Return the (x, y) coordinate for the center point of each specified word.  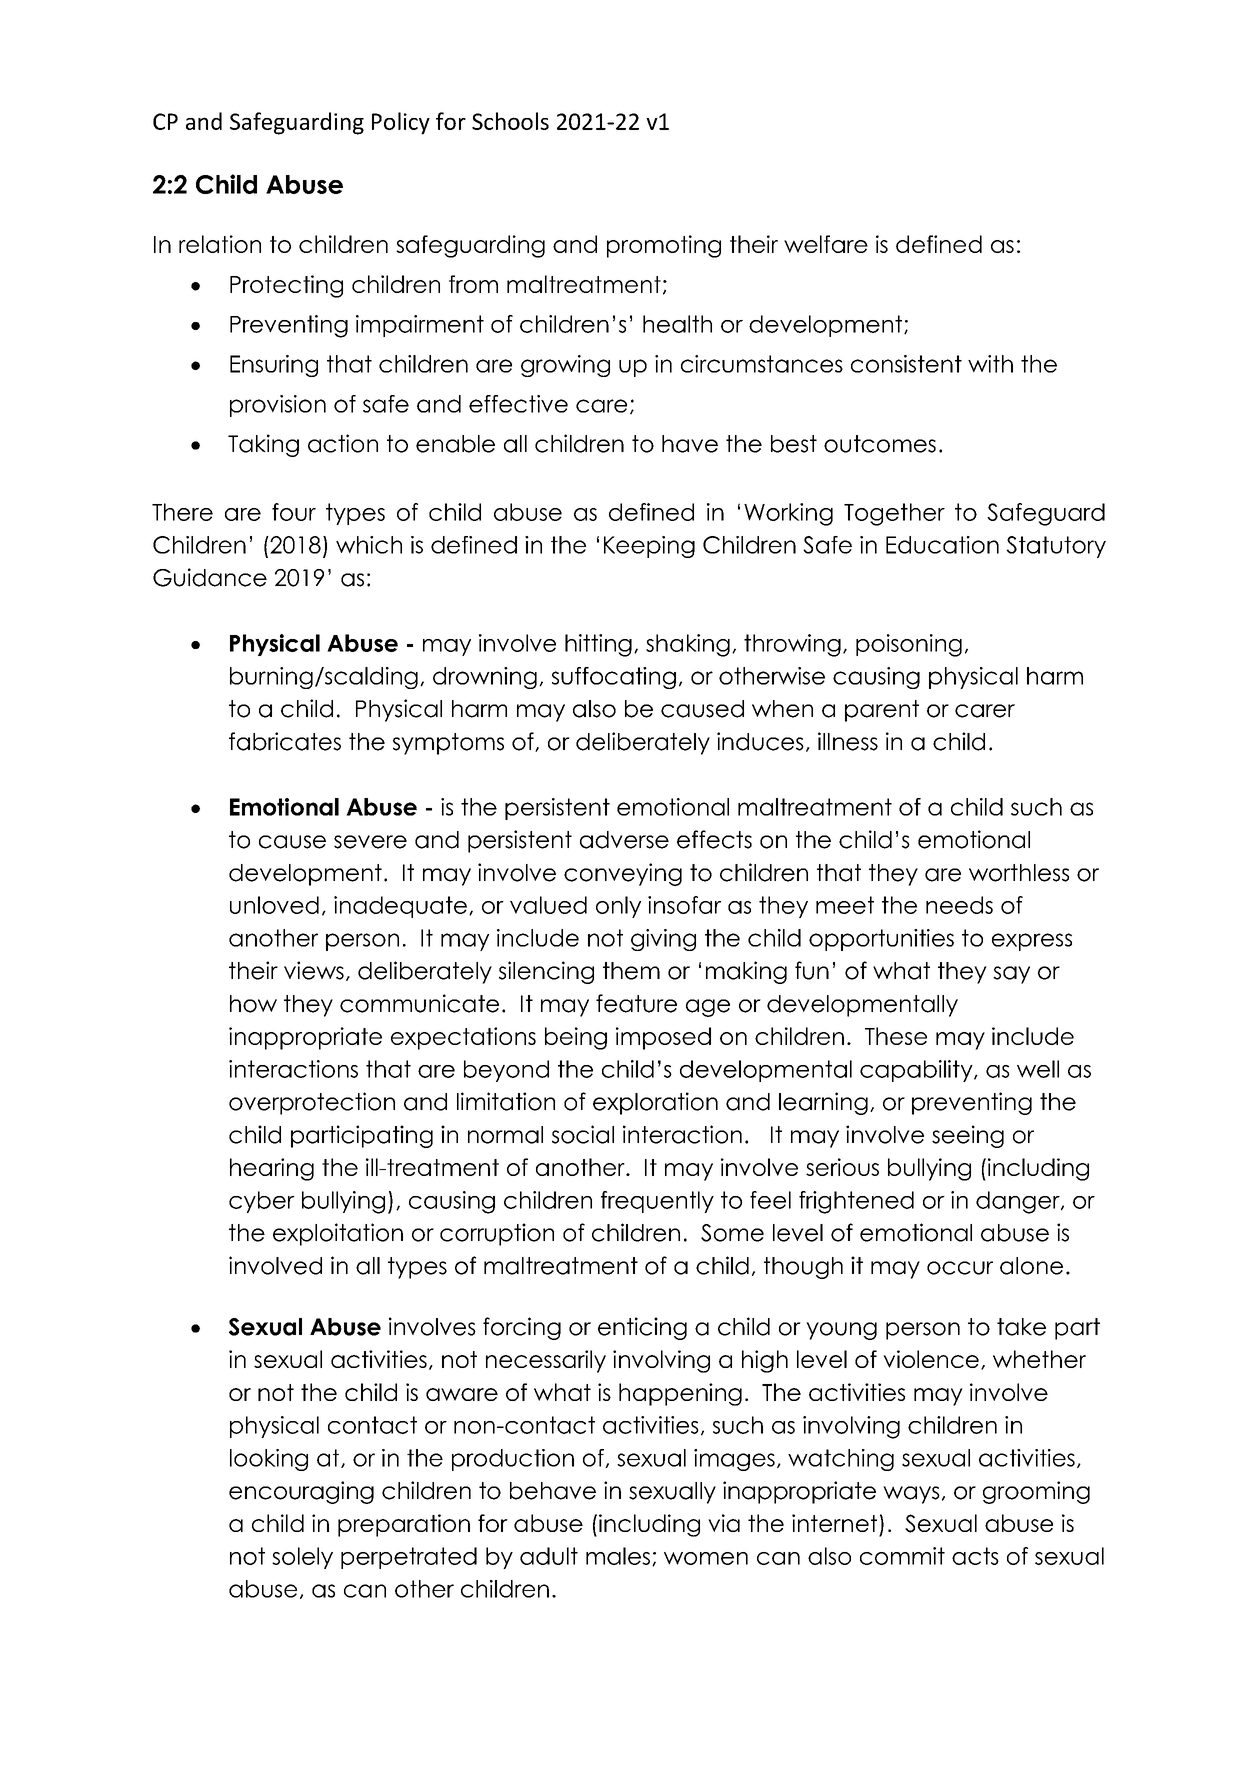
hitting (598, 645)
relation (220, 244)
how (253, 1004)
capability (917, 1071)
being (576, 1038)
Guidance (210, 577)
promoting (664, 246)
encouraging (301, 1492)
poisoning (909, 645)
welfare (826, 244)
